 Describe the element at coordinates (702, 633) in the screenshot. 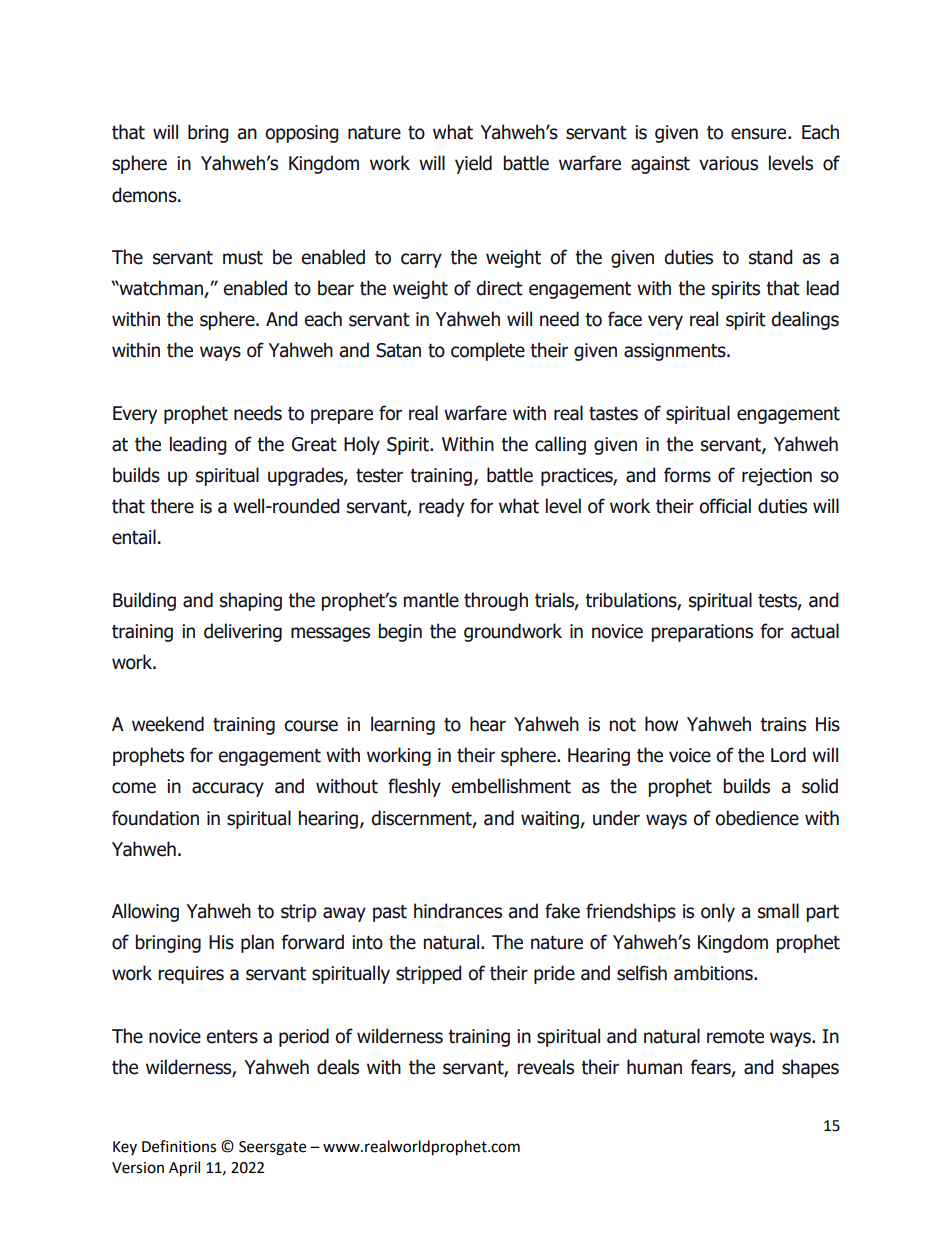

I see `preparations` at that location.
